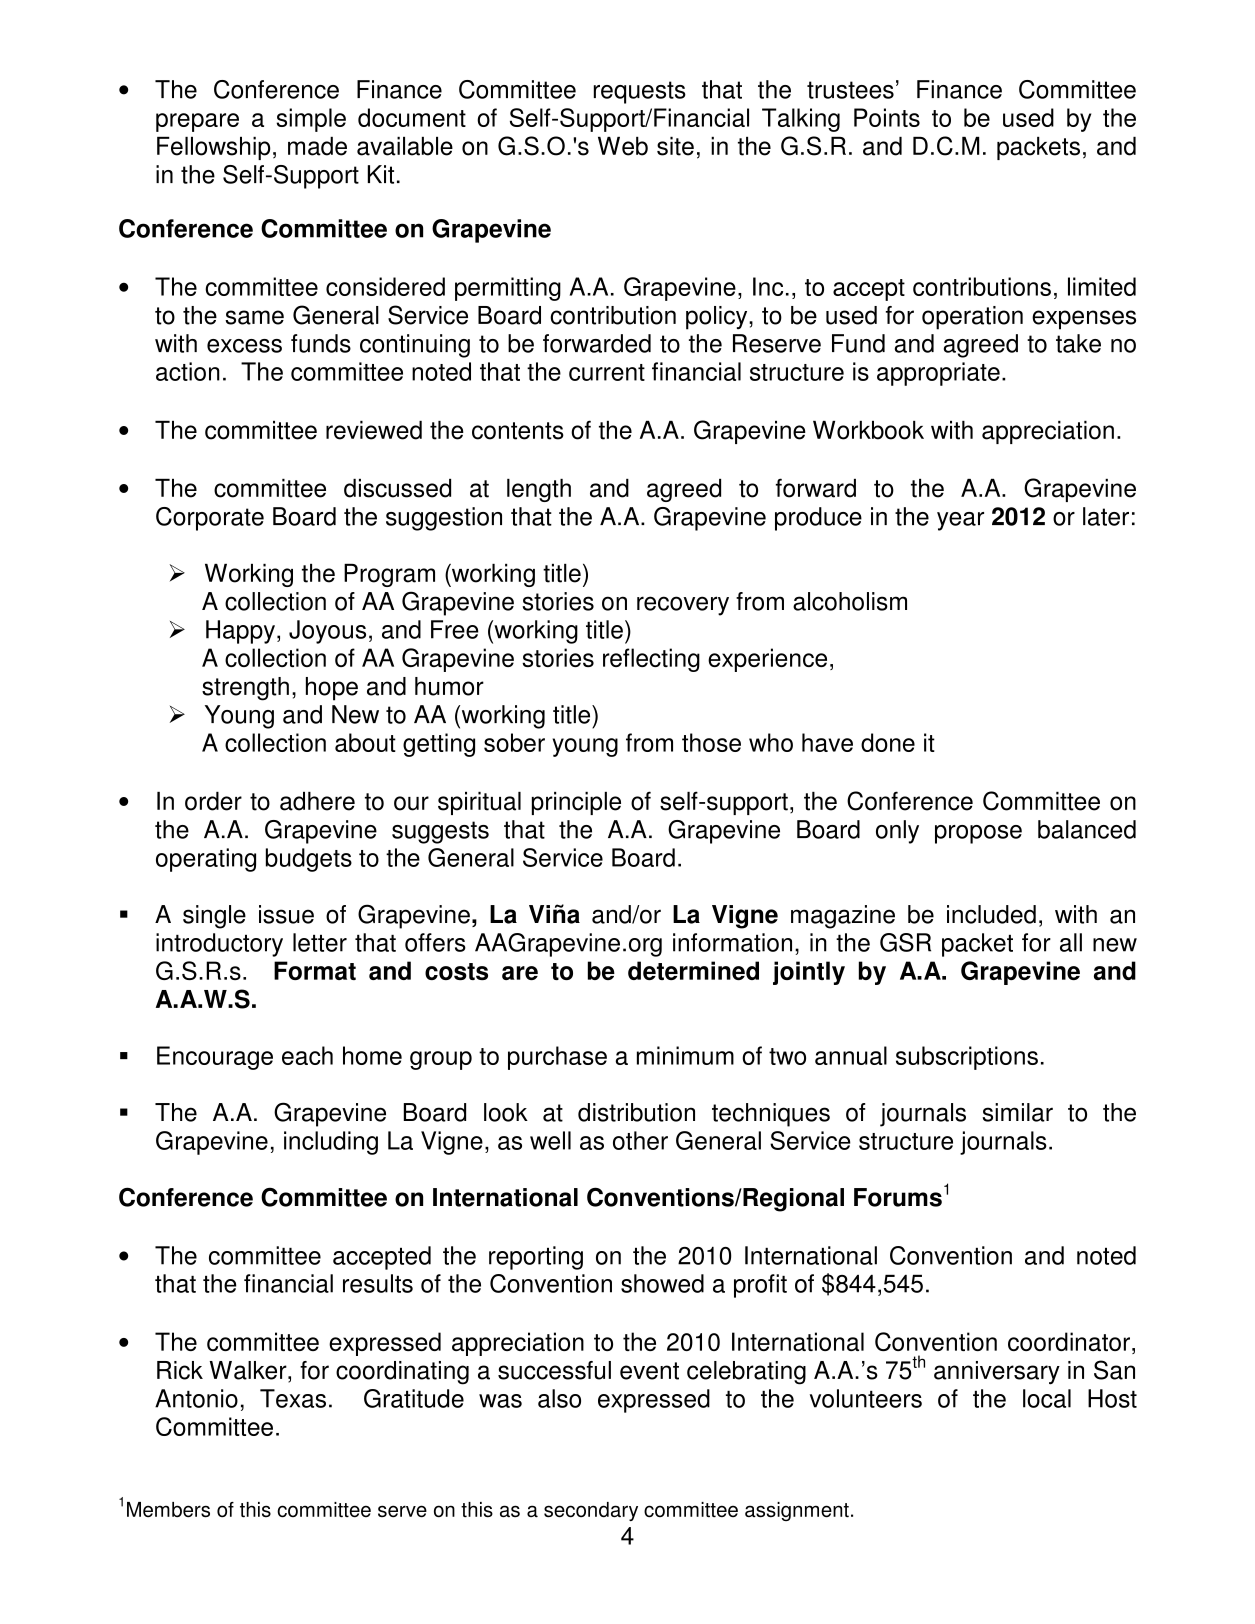  Describe the element at coordinates (317, 801) in the image. I see `adhere` at that location.
